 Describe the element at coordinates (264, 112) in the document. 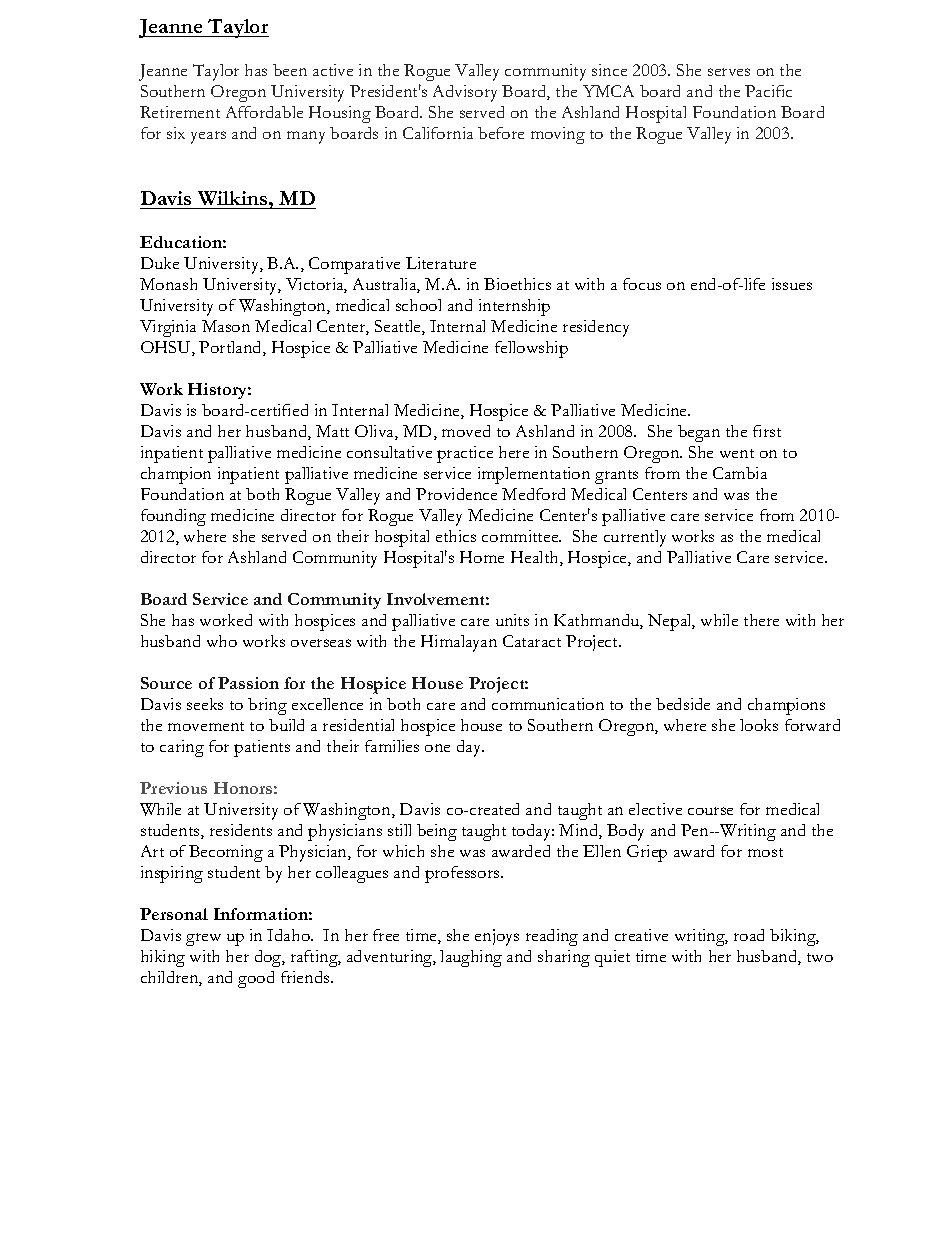

I see `Affordable` at that location.
